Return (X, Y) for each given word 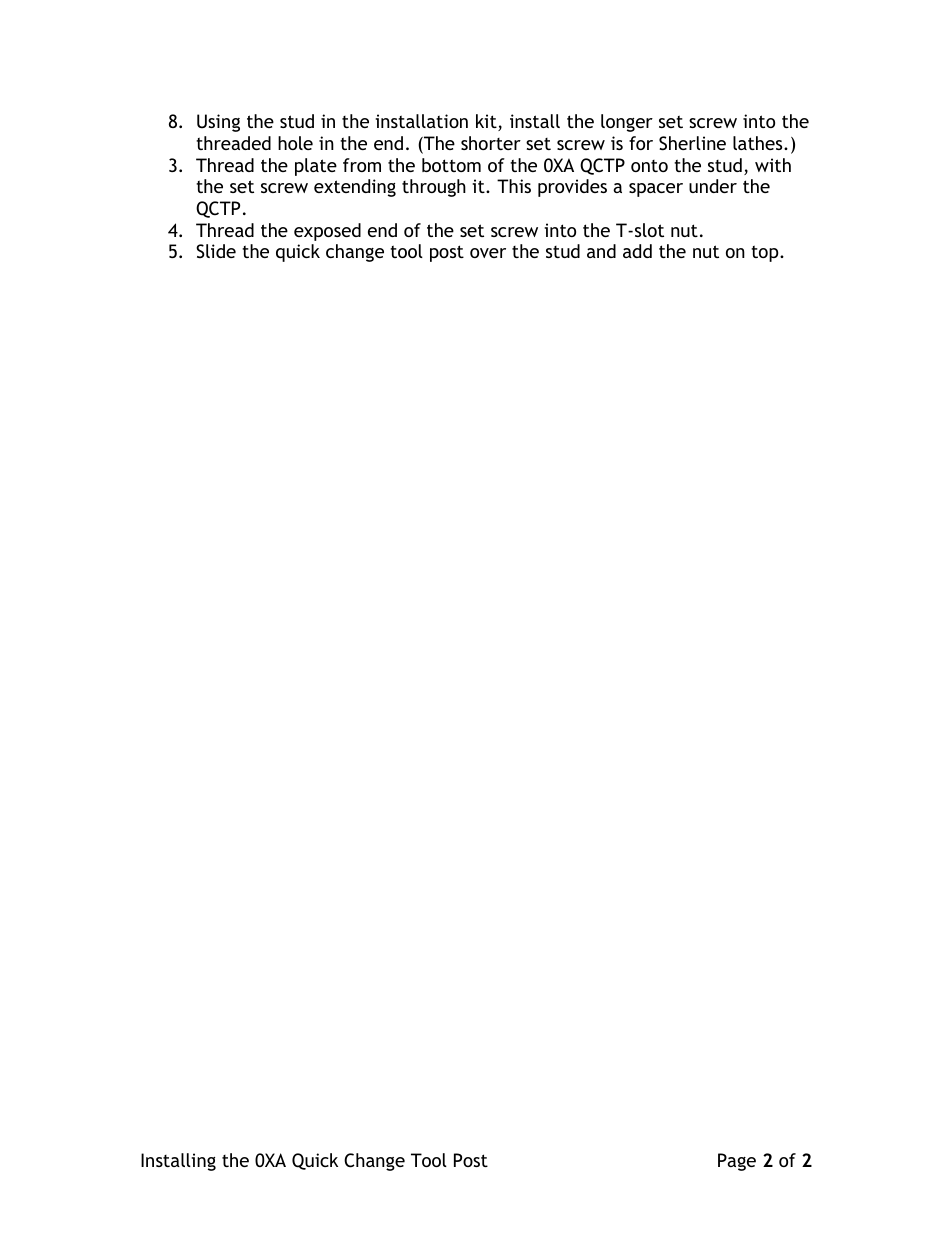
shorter (491, 143)
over (488, 253)
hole (295, 143)
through (434, 188)
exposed (327, 232)
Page (737, 1162)
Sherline (692, 143)
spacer (656, 190)
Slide (216, 251)
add (637, 251)
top (766, 253)
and (601, 251)
